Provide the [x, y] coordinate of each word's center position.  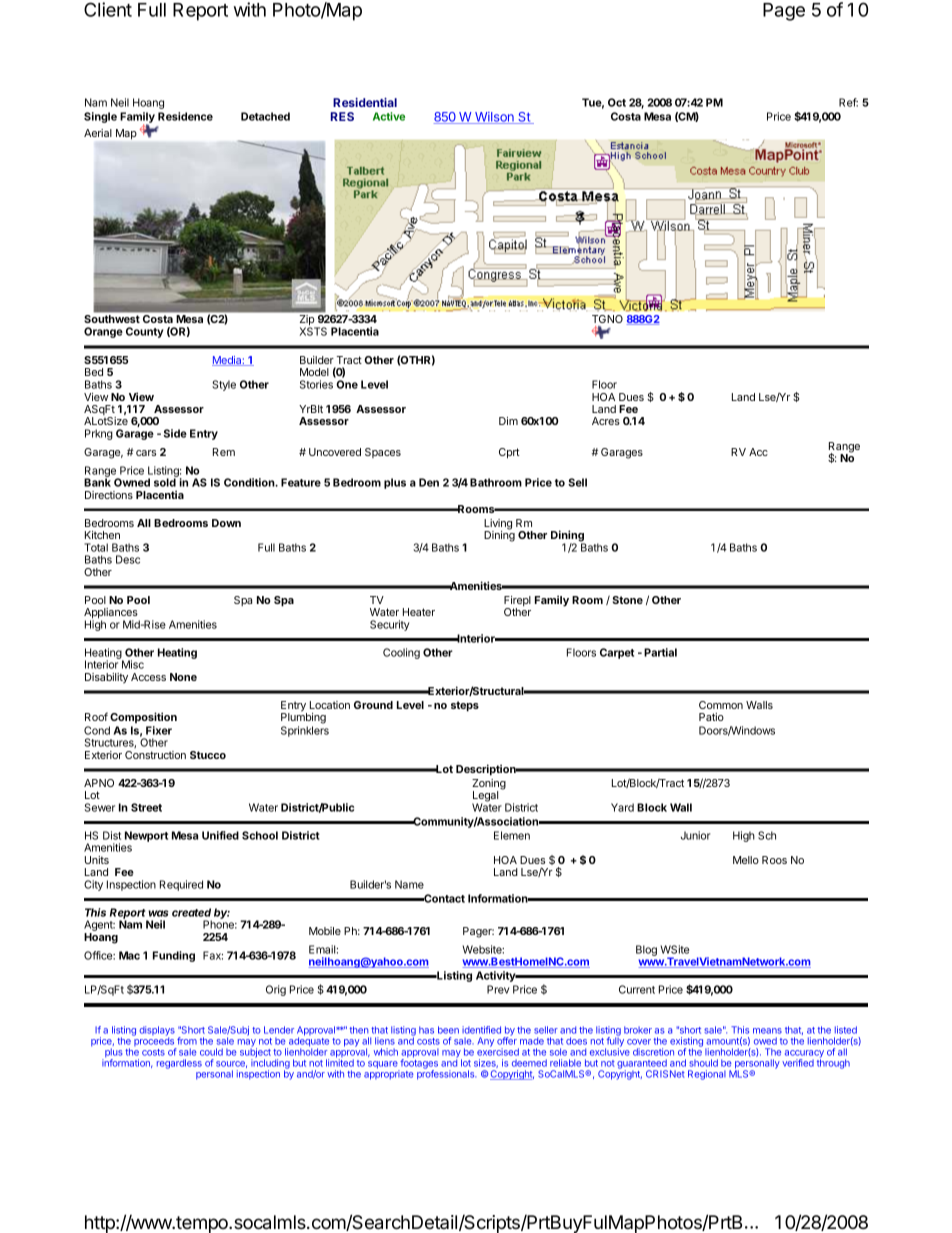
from [187, 1041]
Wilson [494, 118]
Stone [628, 600]
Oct [617, 102]
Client [108, 9]
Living [498, 525]
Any [486, 1042]
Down [226, 523]
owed [765, 1041]
